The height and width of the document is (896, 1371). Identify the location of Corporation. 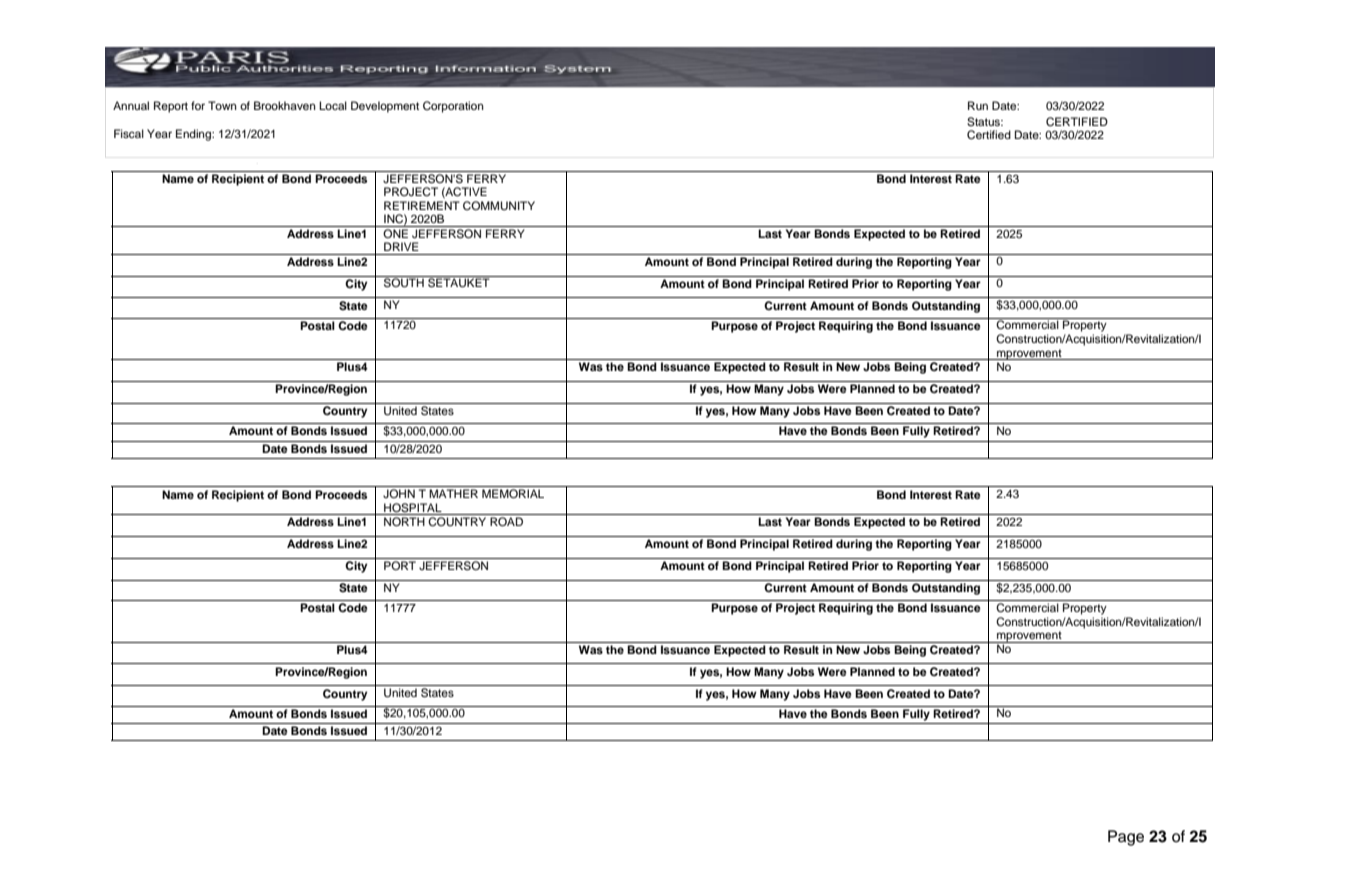
(453, 107).
